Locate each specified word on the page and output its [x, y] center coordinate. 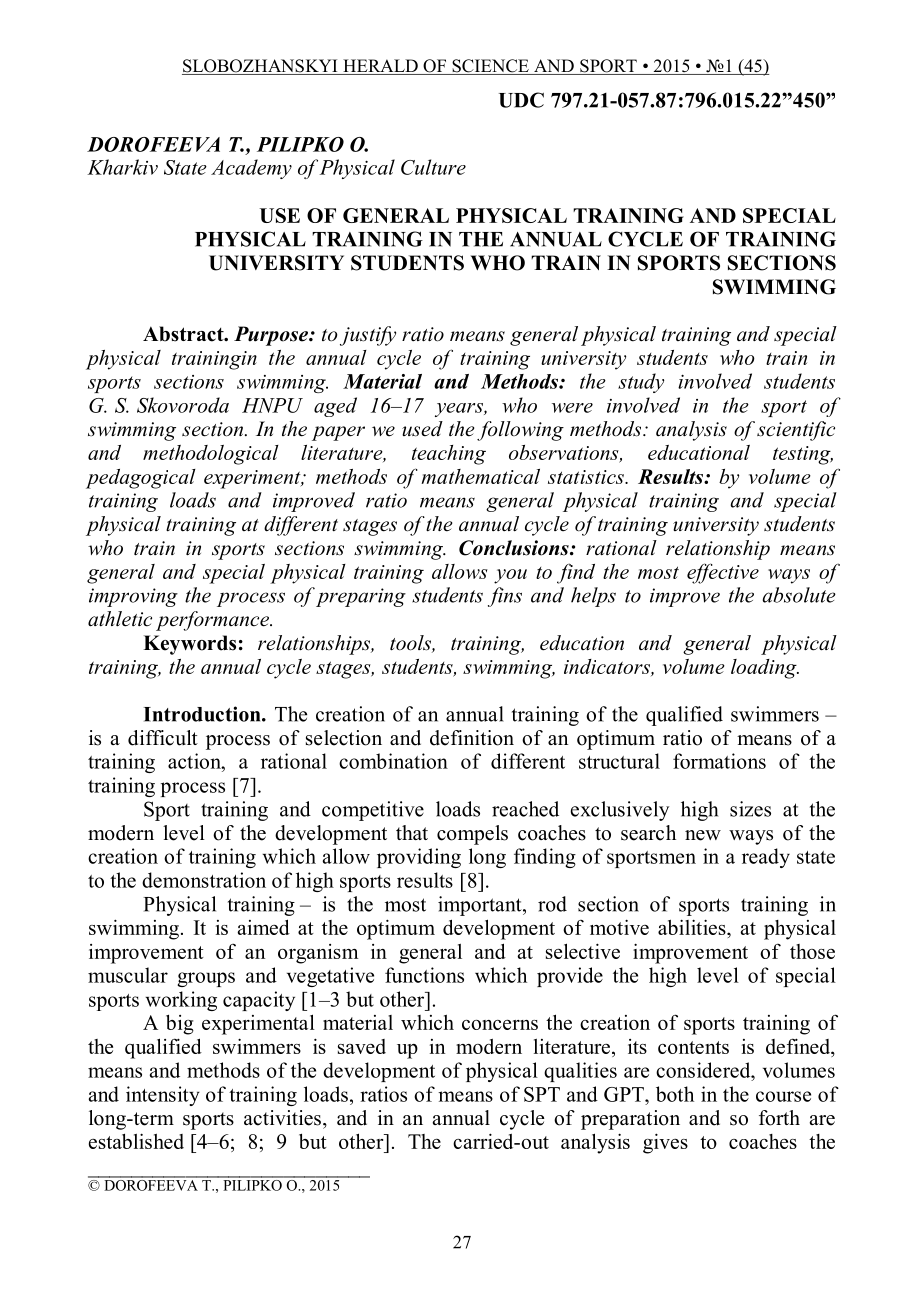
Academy [251, 169]
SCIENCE [490, 67]
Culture [433, 167]
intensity [163, 1096]
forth [779, 1118]
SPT [542, 1094]
